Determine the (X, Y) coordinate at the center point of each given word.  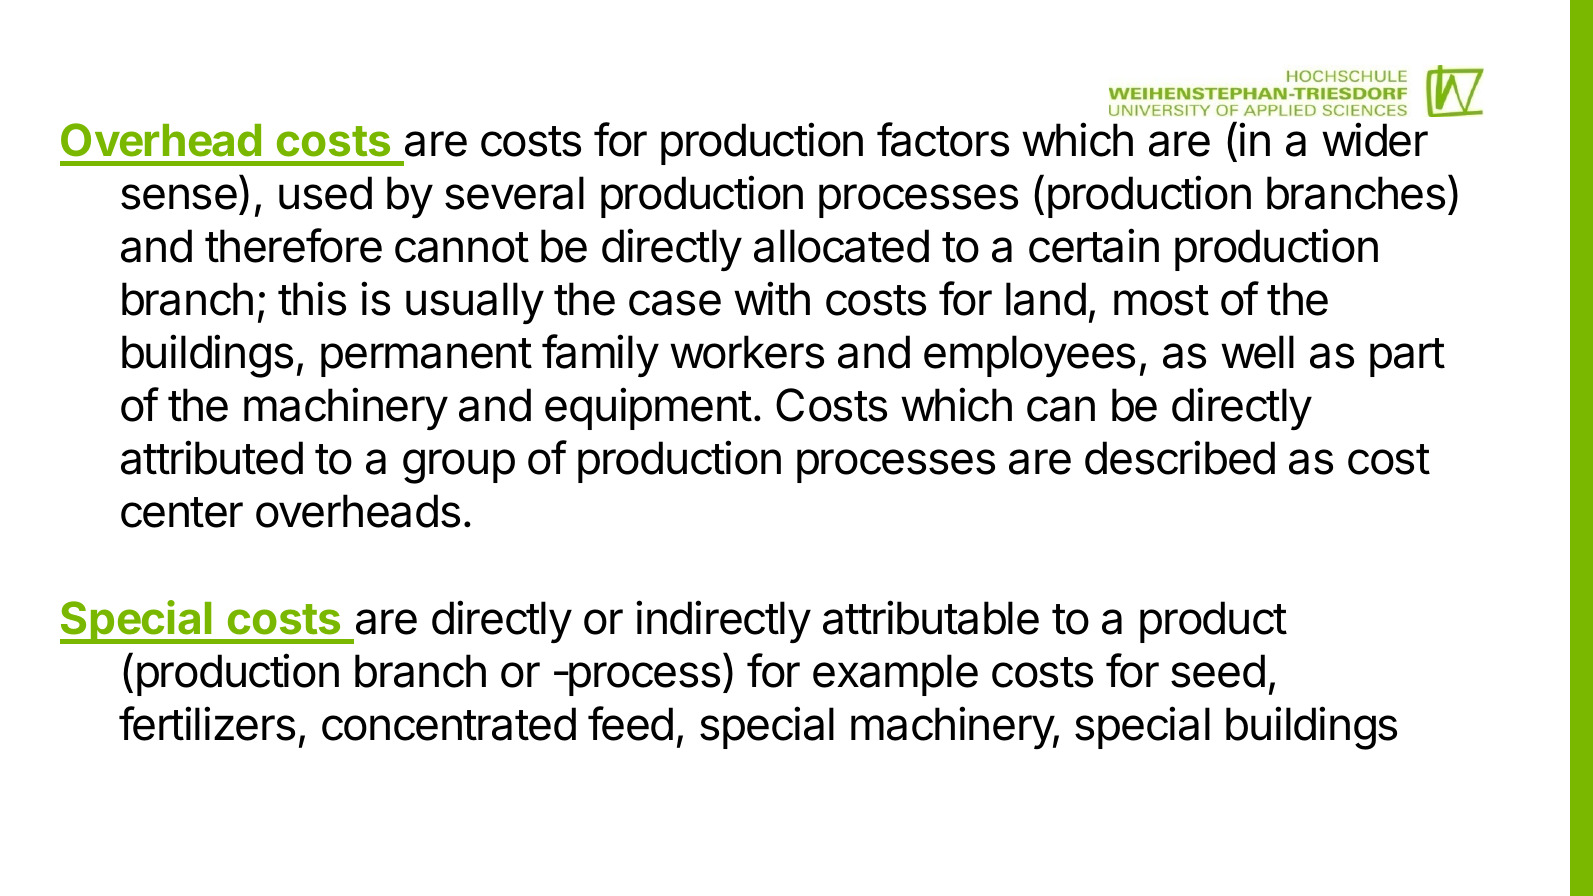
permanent (426, 357)
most (1161, 300)
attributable (931, 617)
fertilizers (207, 723)
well (1257, 352)
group (459, 466)
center (182, 512)
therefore (293, 245)
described (1180, 458)
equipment (648, 408)
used (325, 193)
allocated (841, 246)
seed (1218, 671)
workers (747, 352)
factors (943, 139)
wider (1375, 139)
